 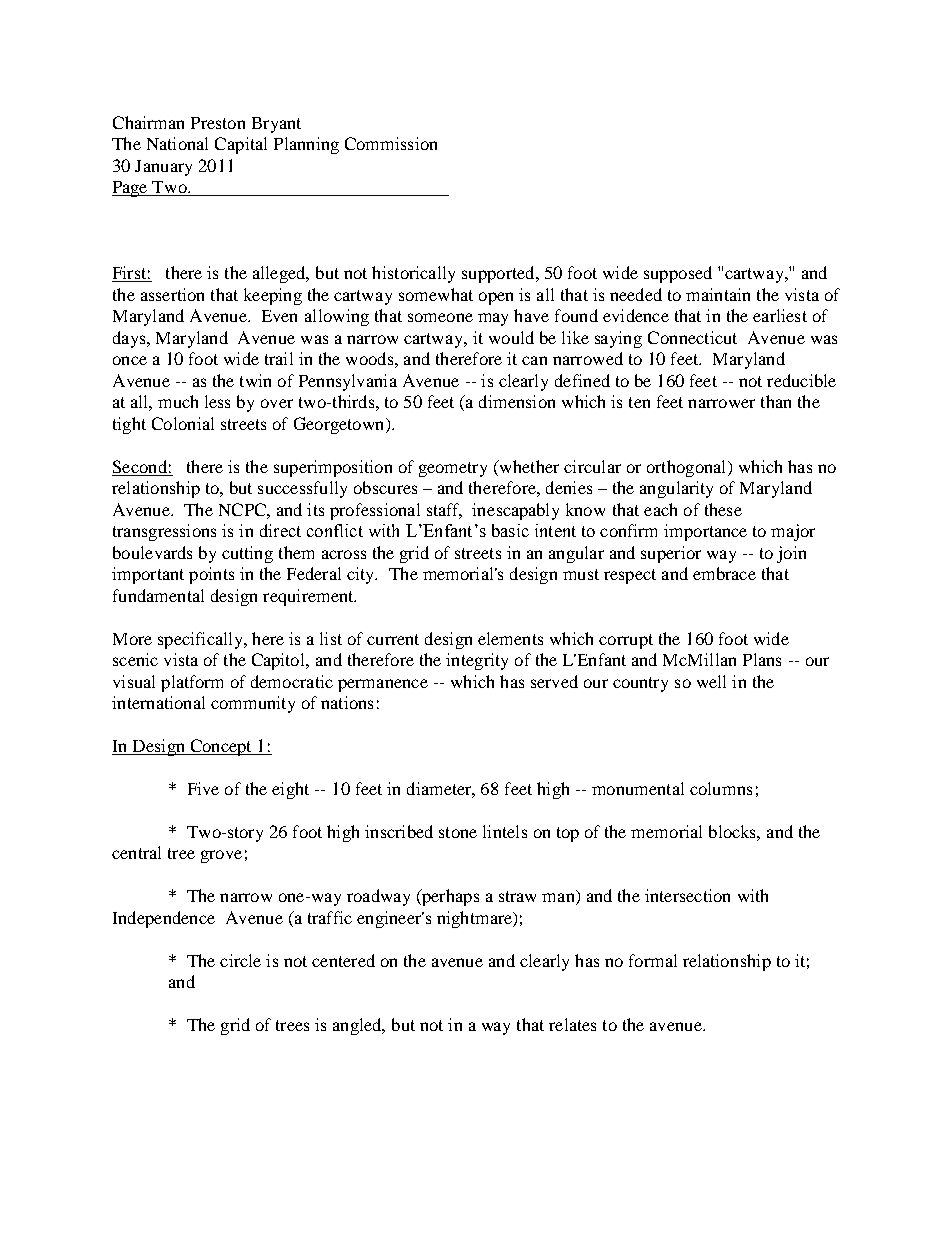 I want to click on supposed, so click(x=678, y=274).
